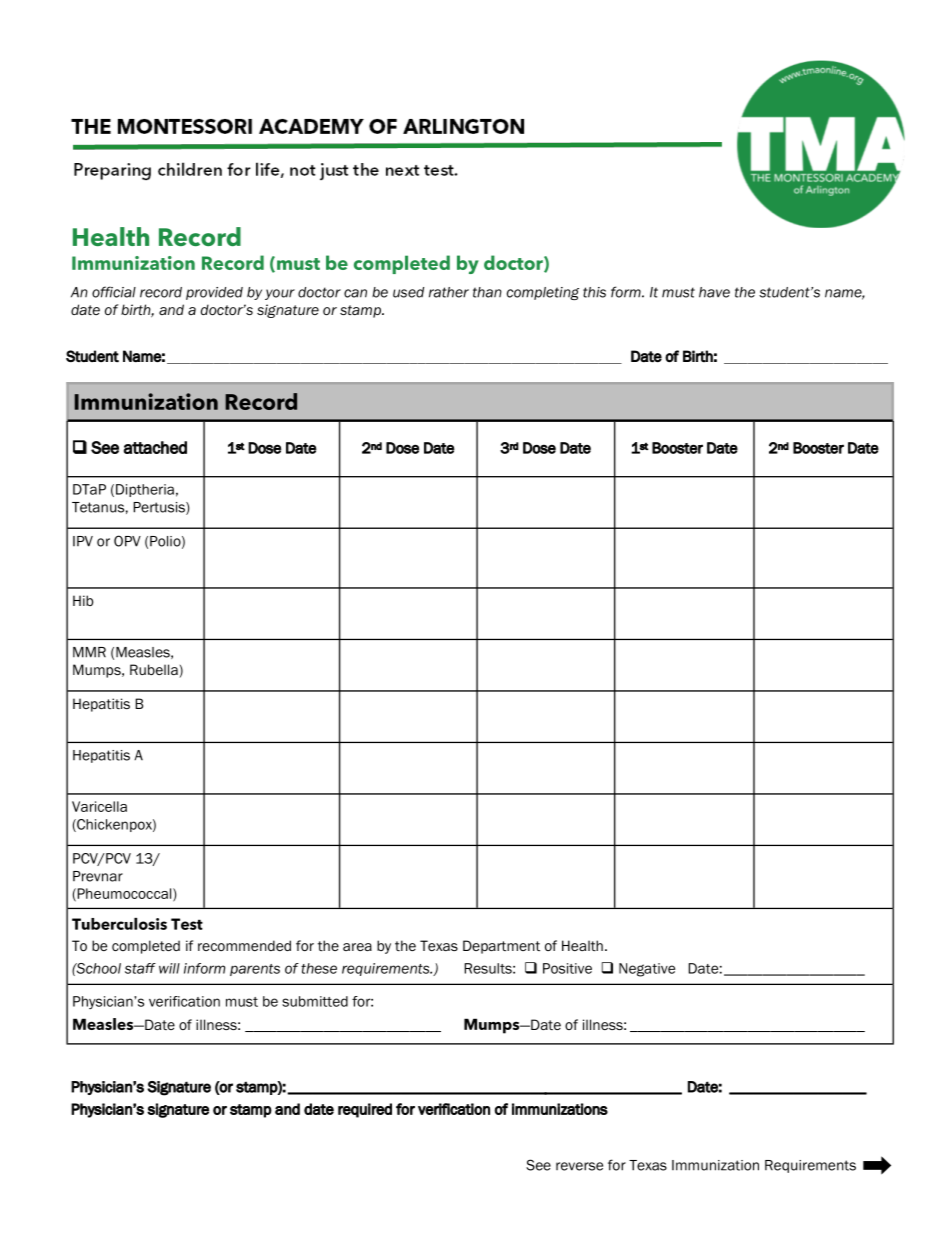 The width and height of the image is (952, 1233). I want to click on this, so click(594, 292).
